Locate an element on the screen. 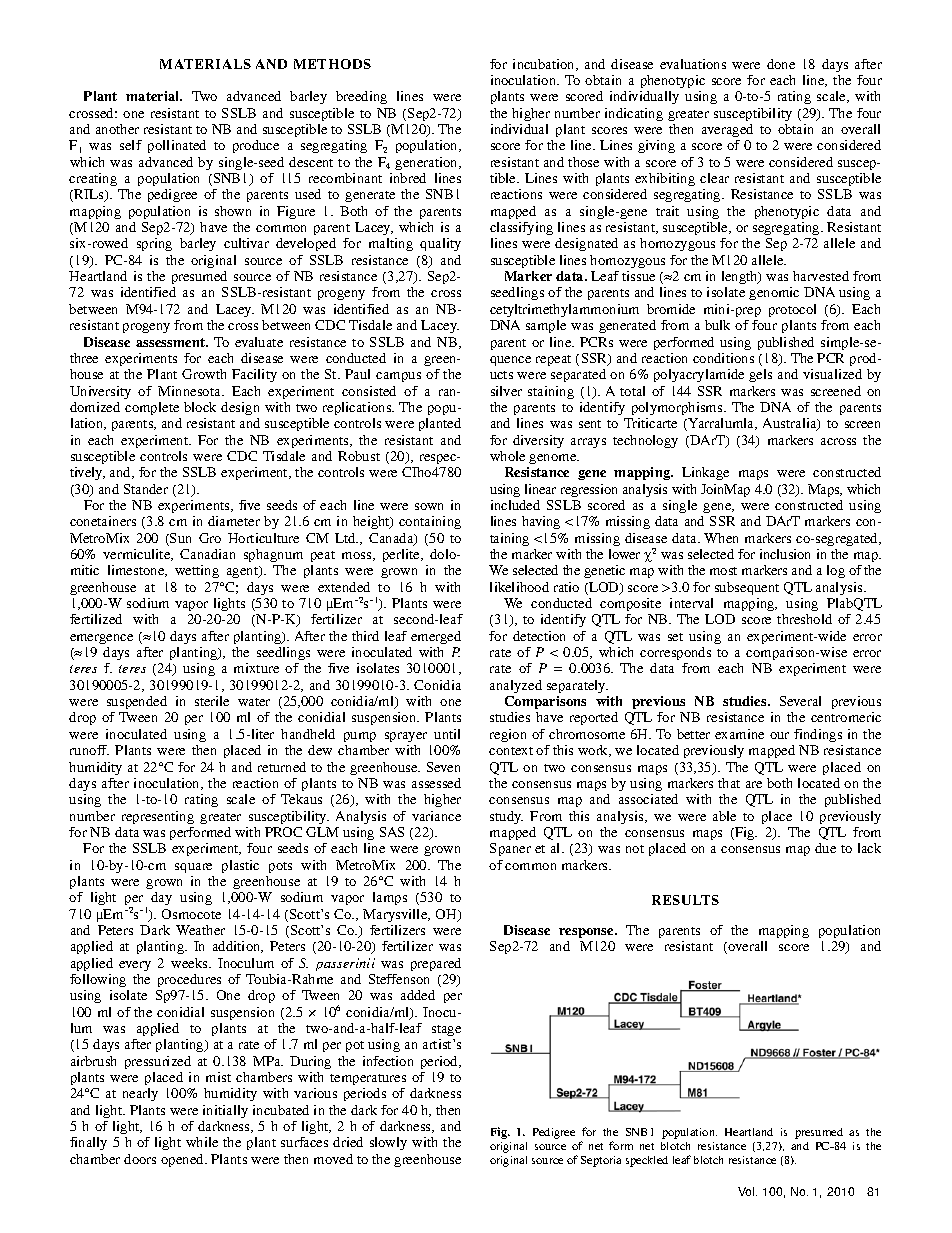 The height and width of the screenshot is (1233, 952). emergence is located at coordinates (101, 639).
